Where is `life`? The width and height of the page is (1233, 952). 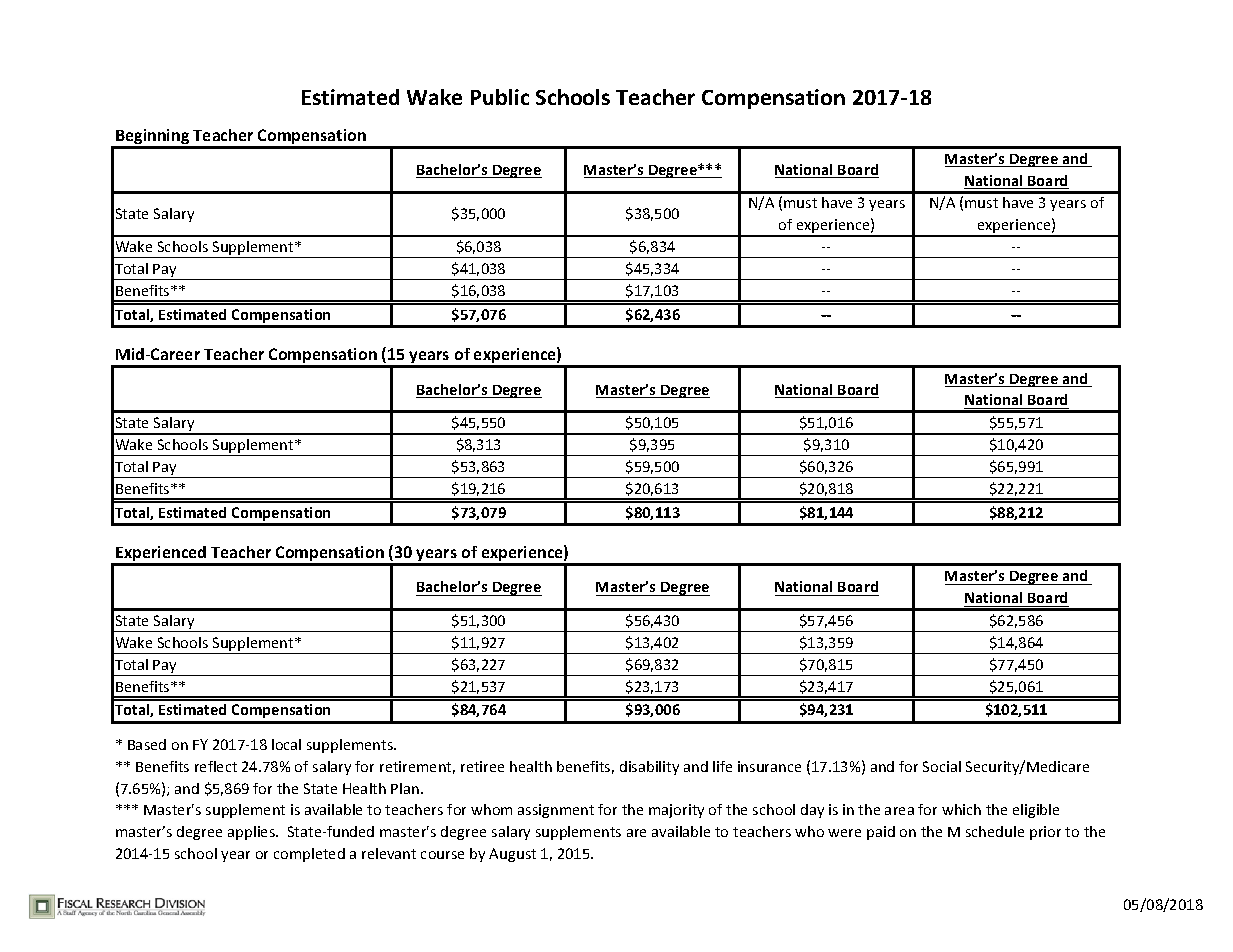
life is located at coordinates (722, 766).
